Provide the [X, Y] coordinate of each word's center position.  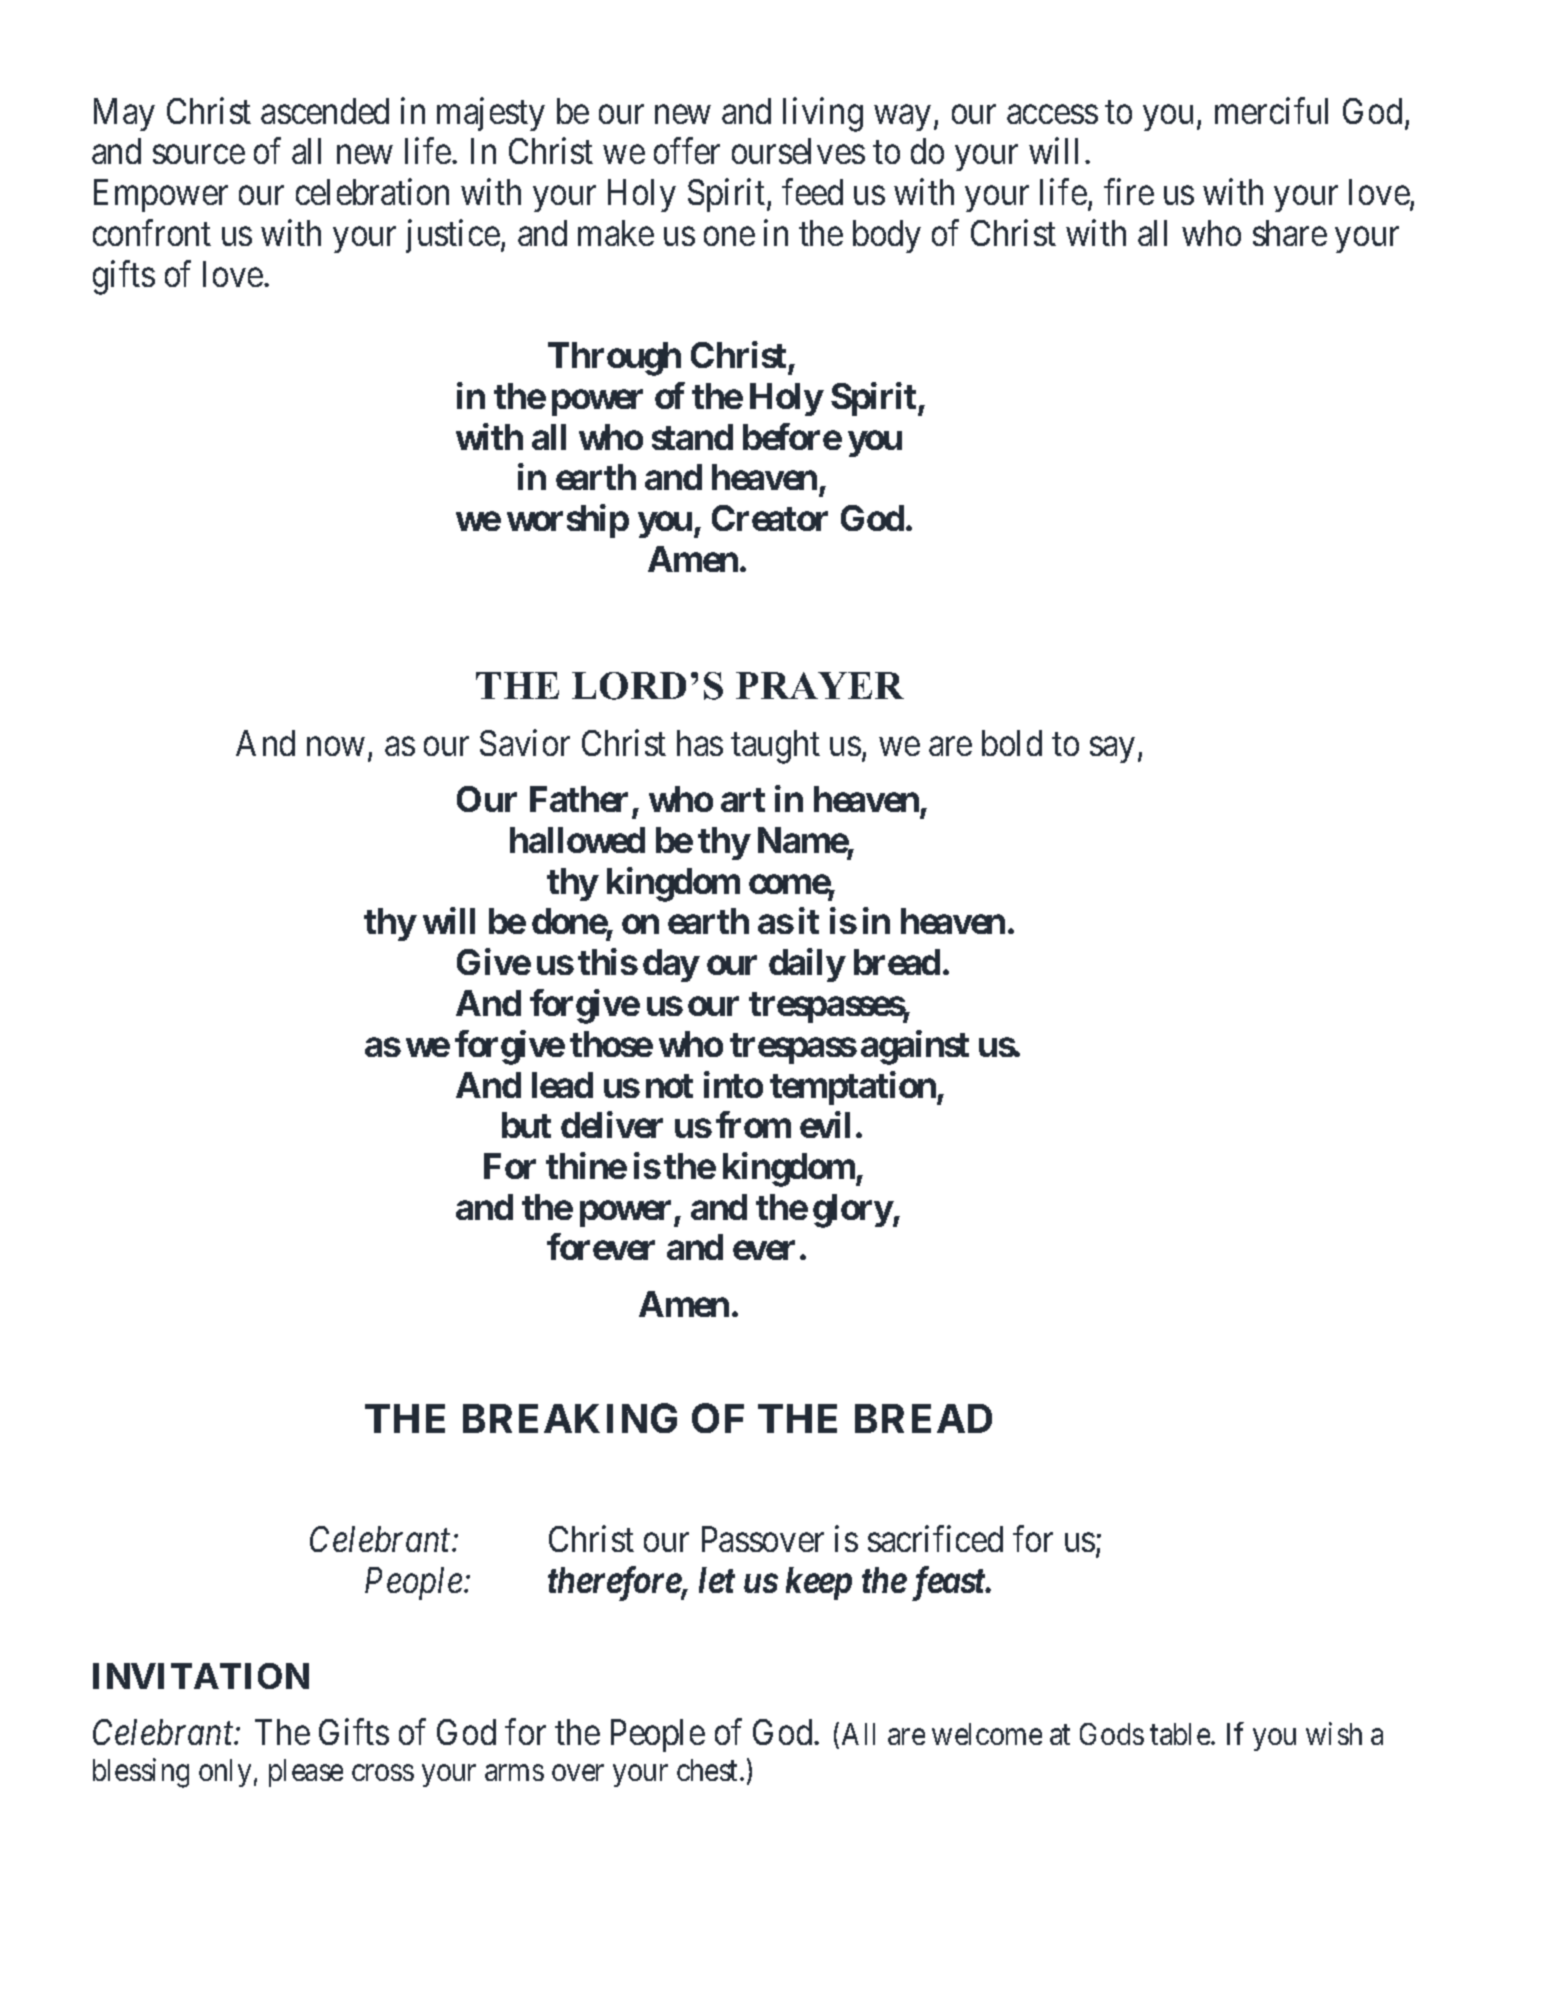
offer [687, 151]
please [306, 1773]
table [1181, 1734]
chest [709, 1770]
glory [853, 1211]
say [1112, 750]
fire [1129, 192]
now [335, 747]
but [526, 1125]
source [199, 155]
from [753, 1125]
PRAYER [820, 685]
